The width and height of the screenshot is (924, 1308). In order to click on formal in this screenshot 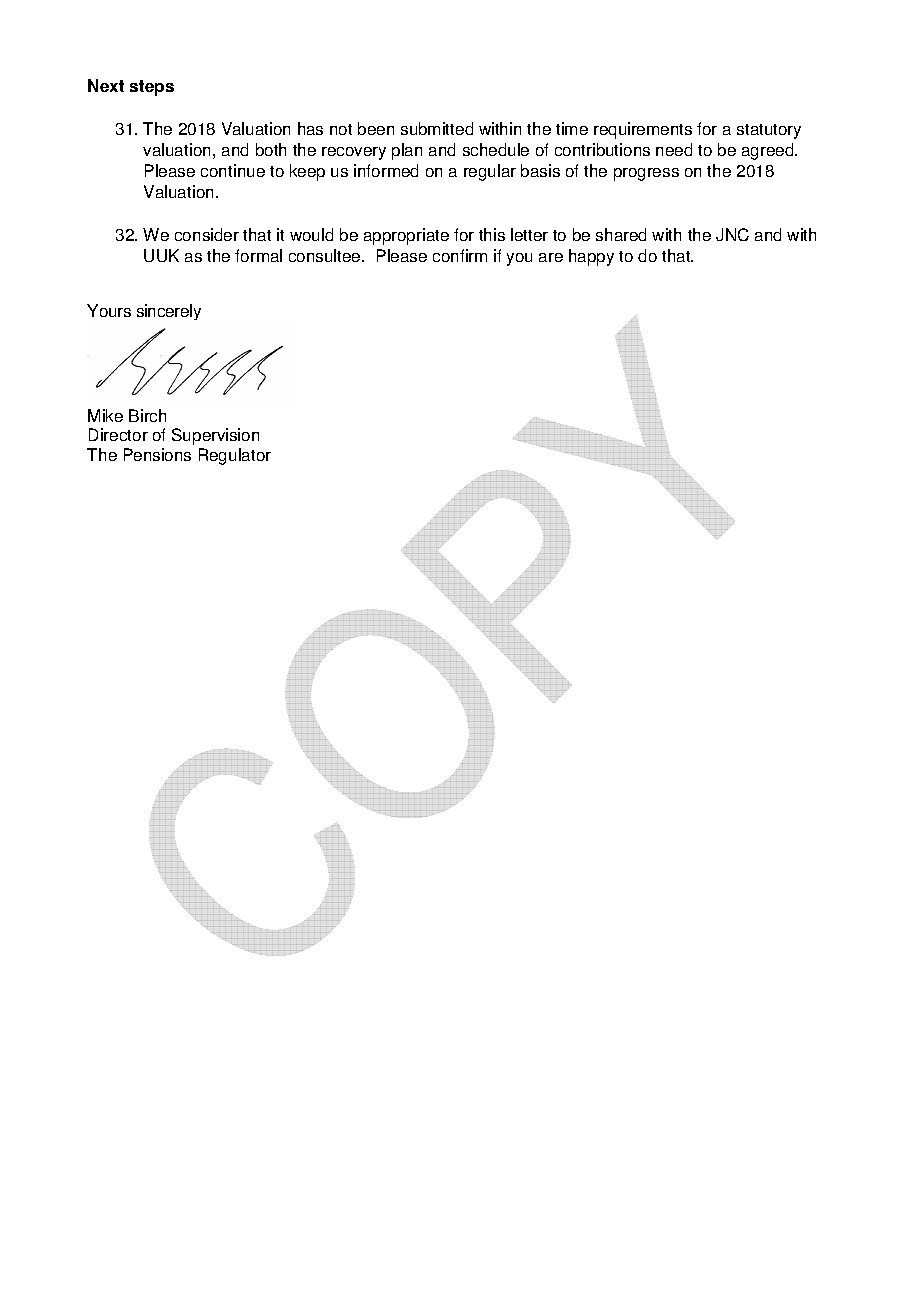, I will do `click(258, 255)`.
